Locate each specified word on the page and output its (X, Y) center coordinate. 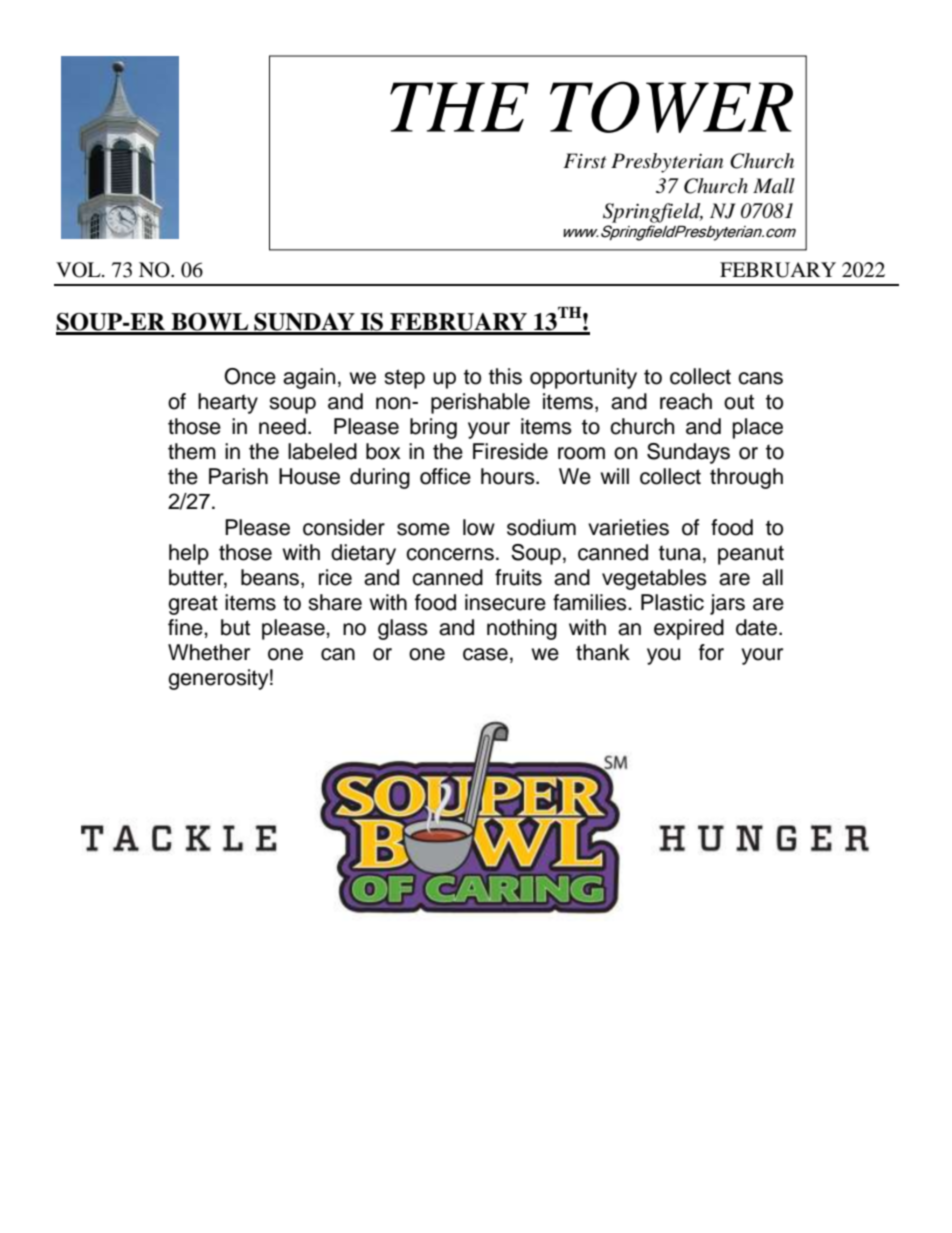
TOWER (671, 107)
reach (686, 401)
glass (403, 629)
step (404, 379)
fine (186, 627)
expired (689, 629)
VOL (79, 270)
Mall (774, 186)
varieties (628, 527)
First (585, 160)
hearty (228, 403)
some (423, 529)
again (309, 378)
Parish (238, 476)
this (505, 376)
